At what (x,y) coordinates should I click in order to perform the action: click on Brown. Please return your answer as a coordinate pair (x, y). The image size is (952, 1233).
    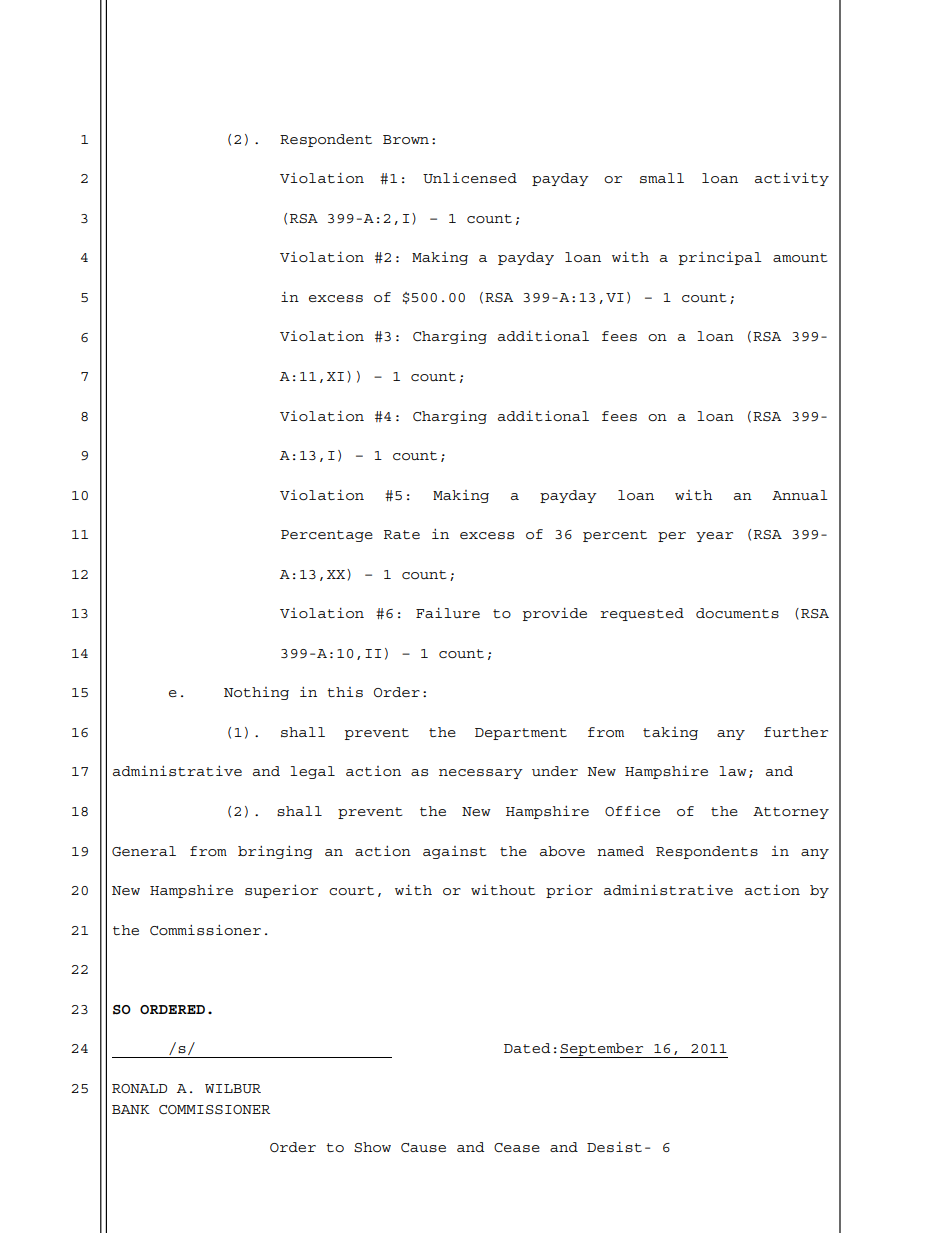
    Looking at the image, I should click on (406, 139).
